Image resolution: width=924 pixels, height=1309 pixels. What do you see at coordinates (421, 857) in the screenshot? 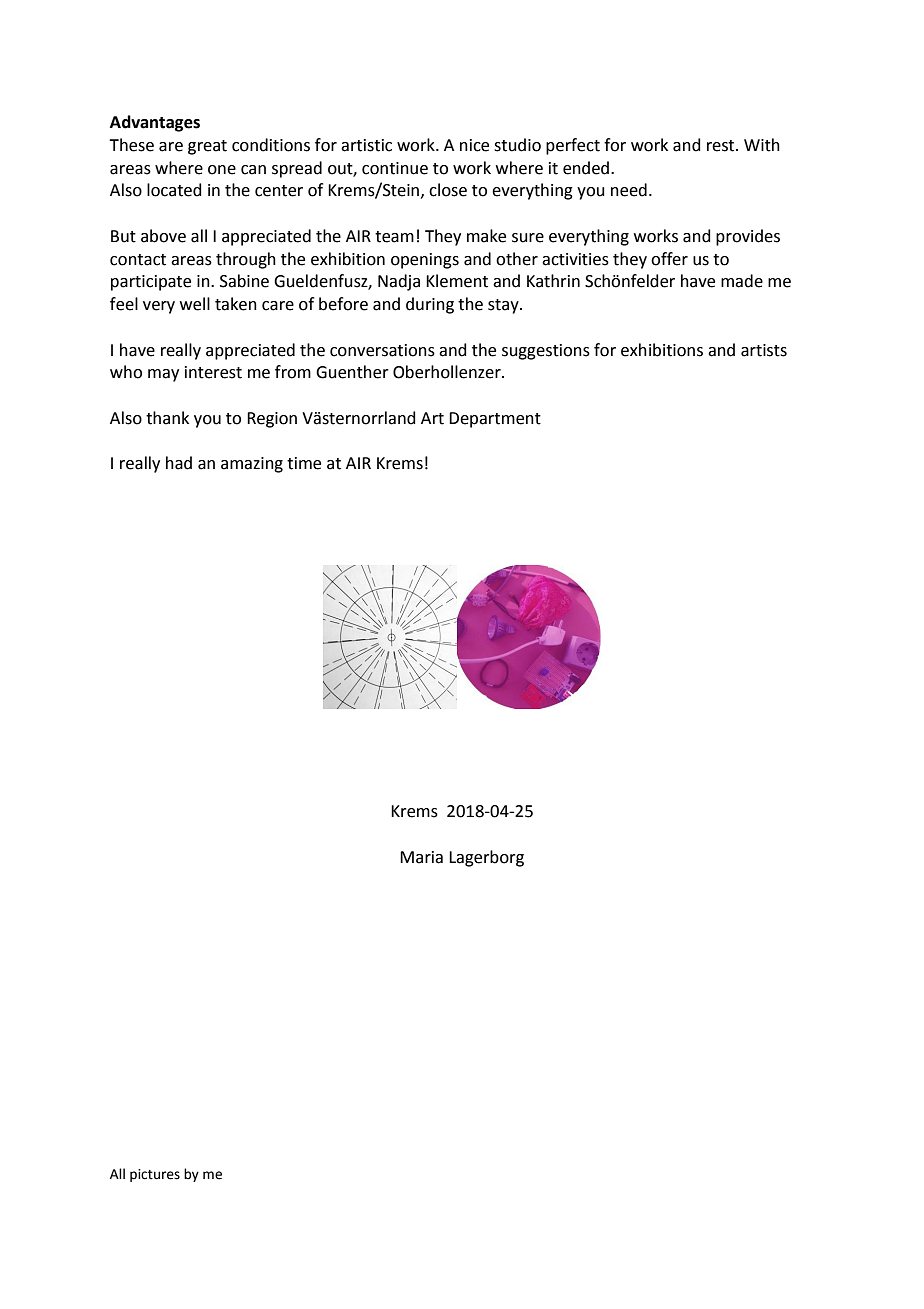
I see `Maria` at bounding box center [421, 857].
